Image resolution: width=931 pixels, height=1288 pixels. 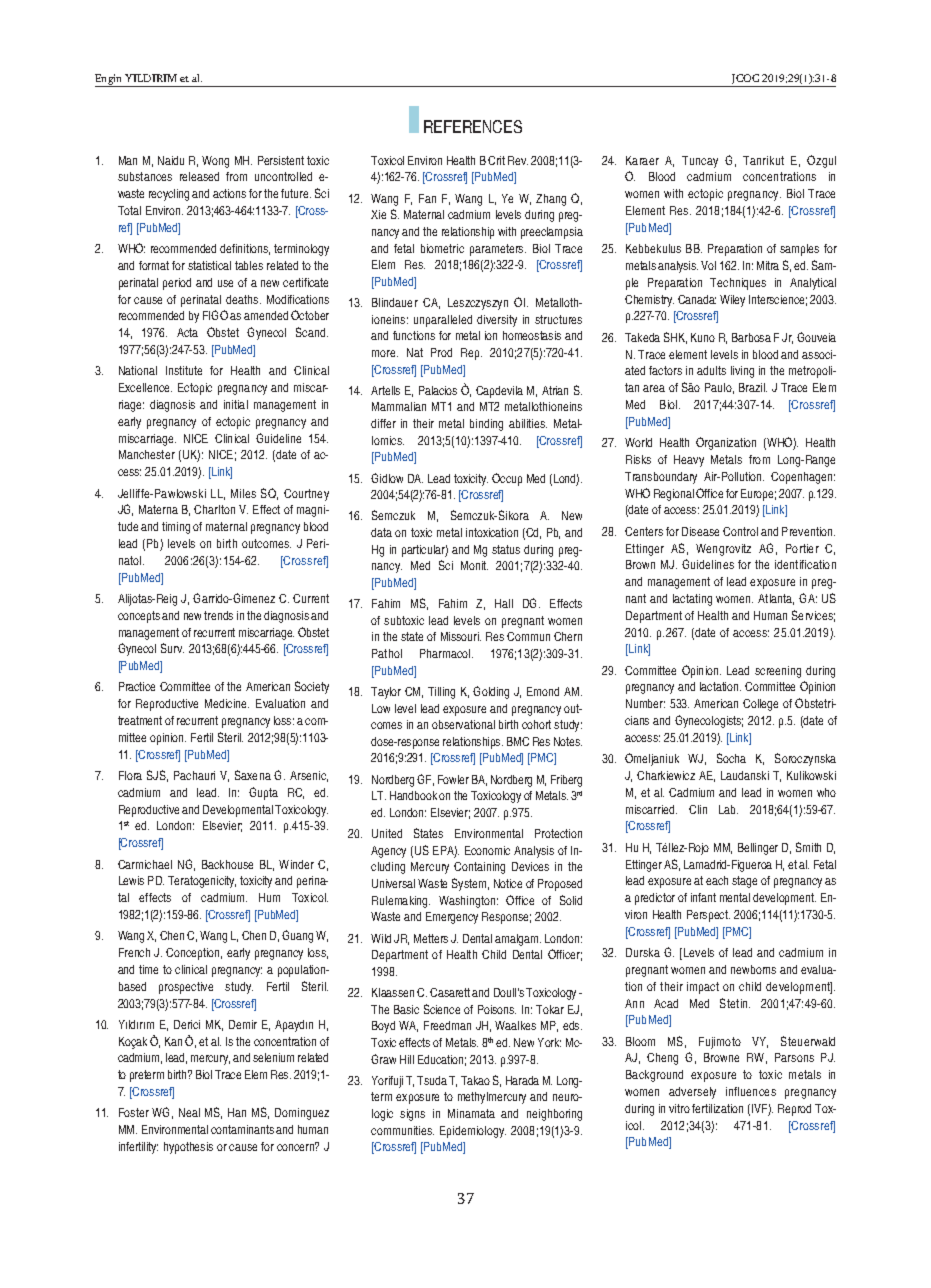 What do you see at coordinates (486, 425) in the page?
I see `binding` at bounding box center [486, 425].
